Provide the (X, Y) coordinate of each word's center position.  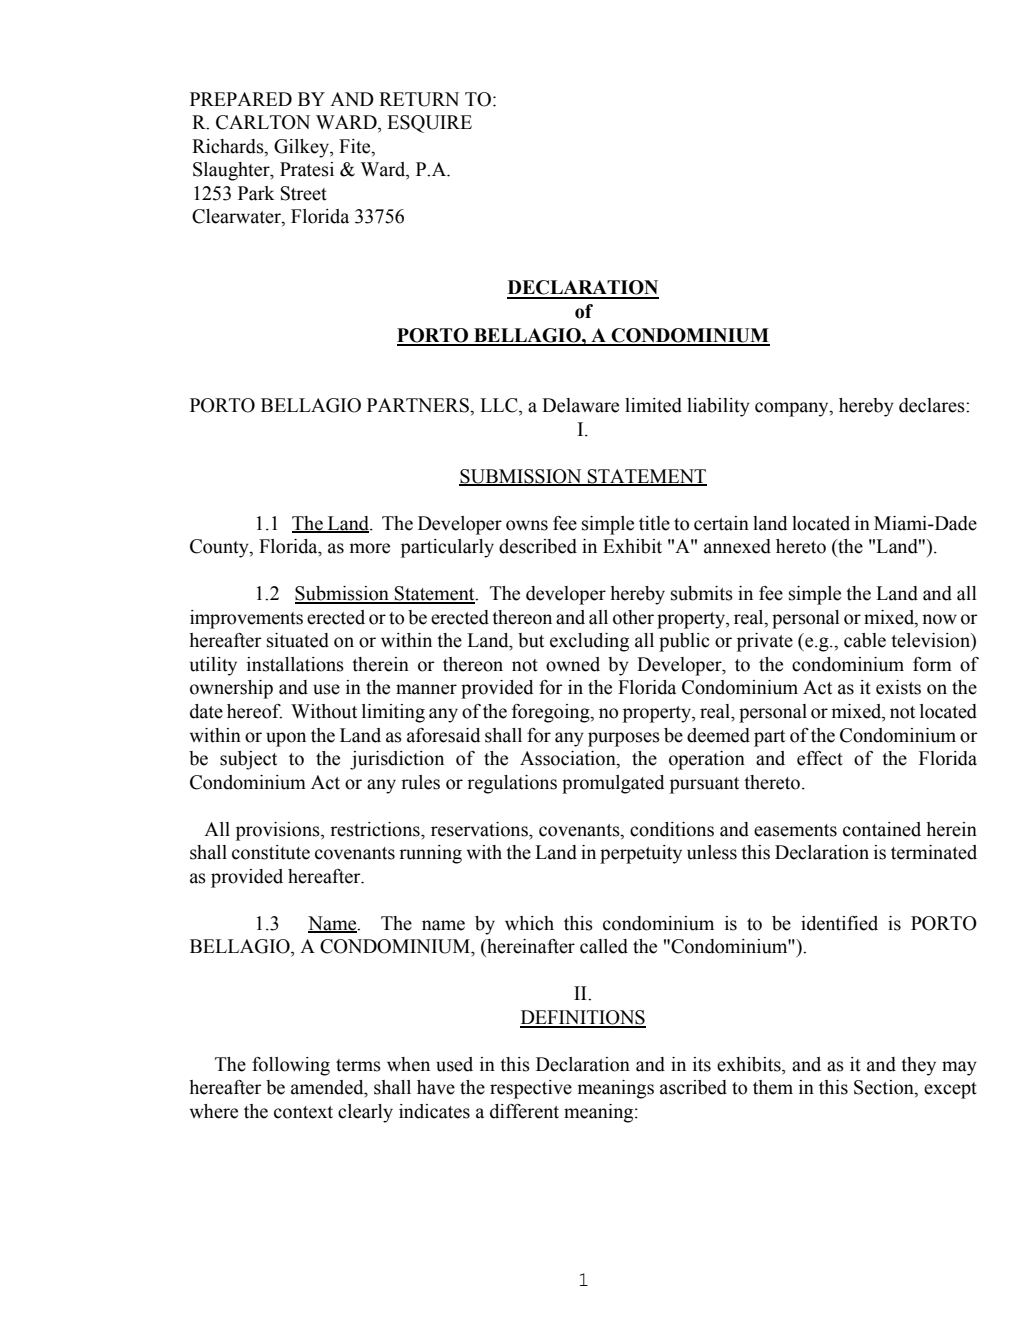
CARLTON (263, 122)
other (633, 617)
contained (882, 829)
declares (933, 405)
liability (718, 407)
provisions (279, 831)
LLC (500, 406)
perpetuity (641, 854)
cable (865, 640)
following (291, 1066)
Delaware (580, 405)
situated (298, 640)
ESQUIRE (429, 124)
